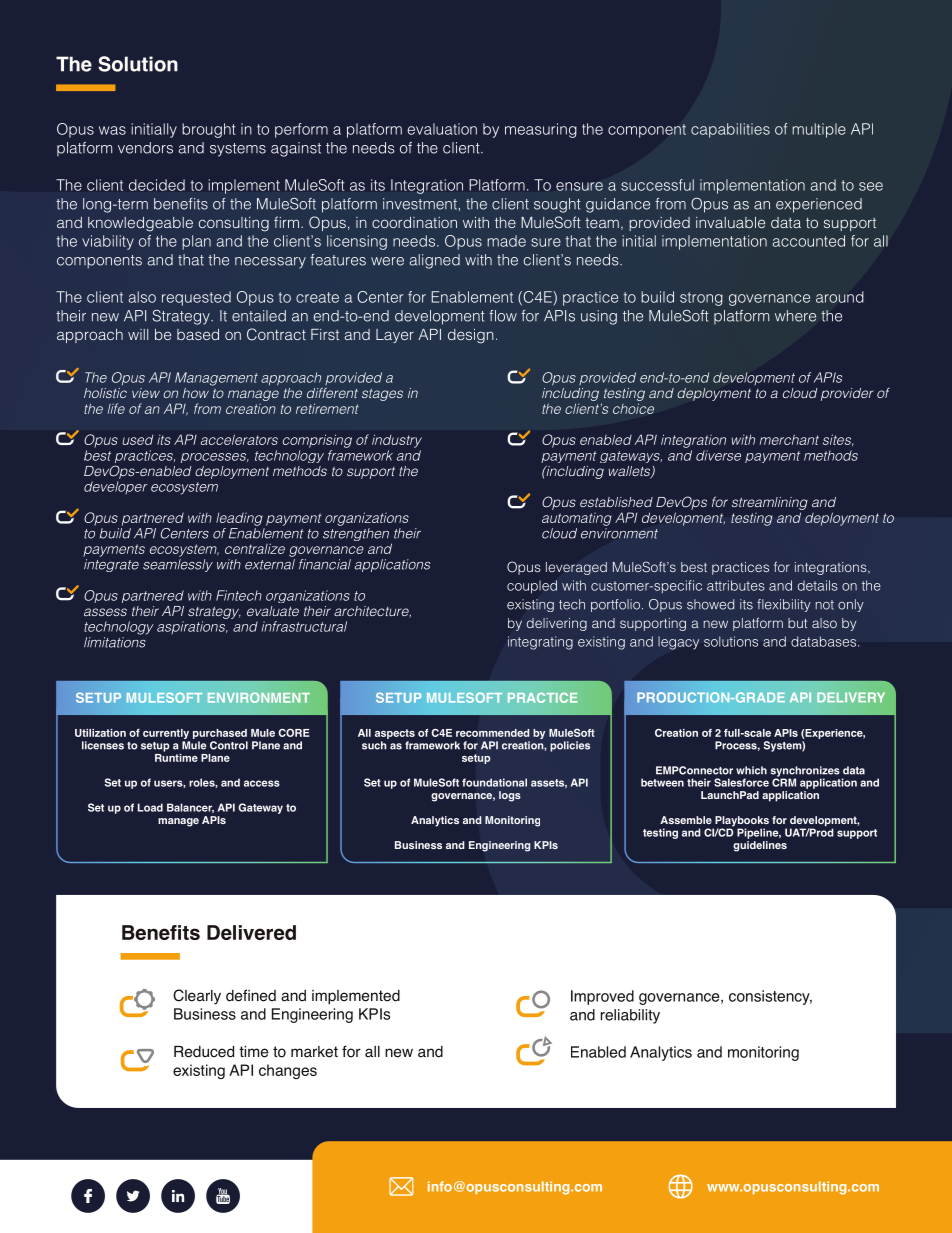 The image size is (952, 1233). Describe the element at coordinates (442, 129) in the page. I see `evaluation` at that location.
